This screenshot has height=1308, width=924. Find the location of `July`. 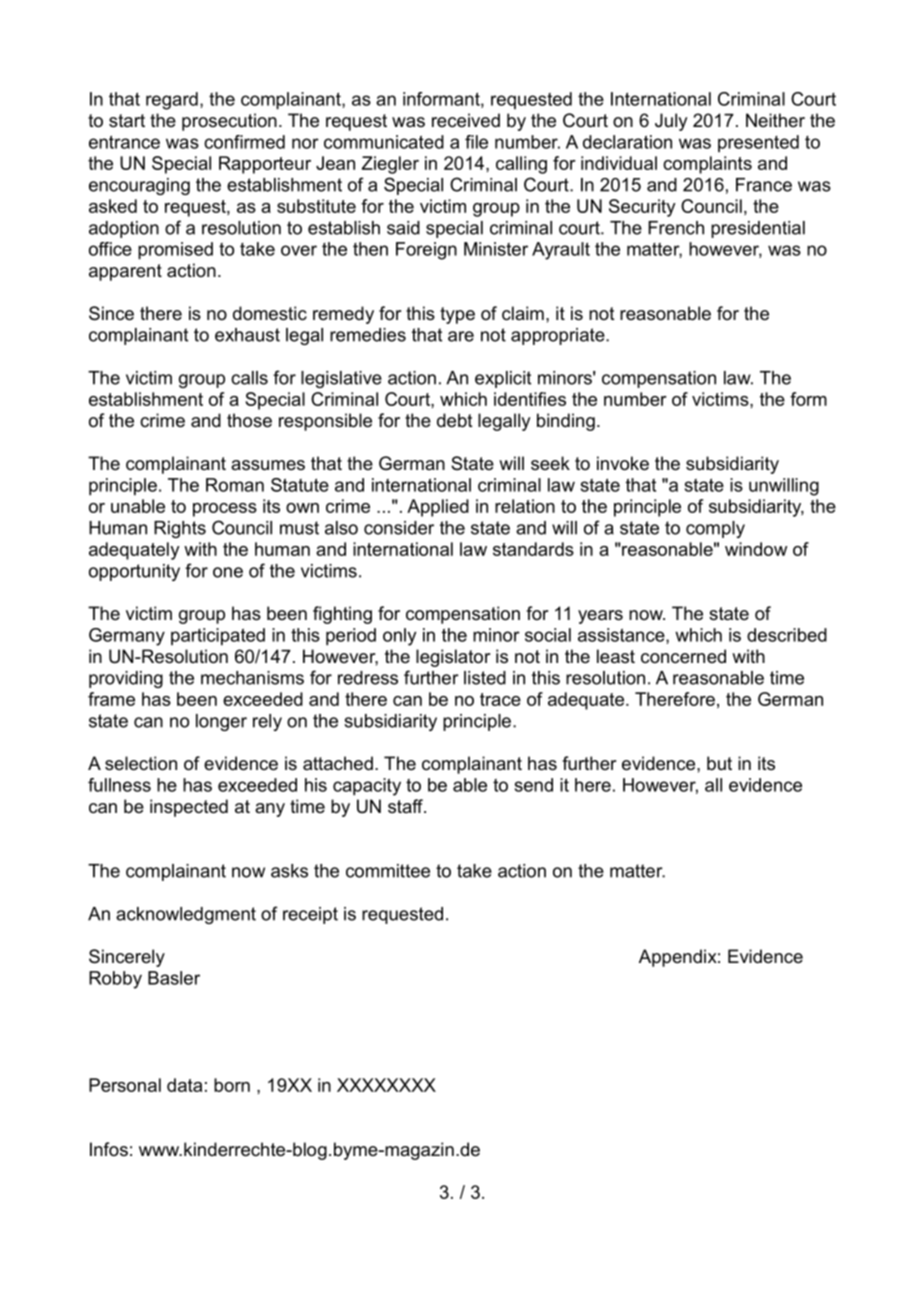

July is located at coordinates (671, 122).
